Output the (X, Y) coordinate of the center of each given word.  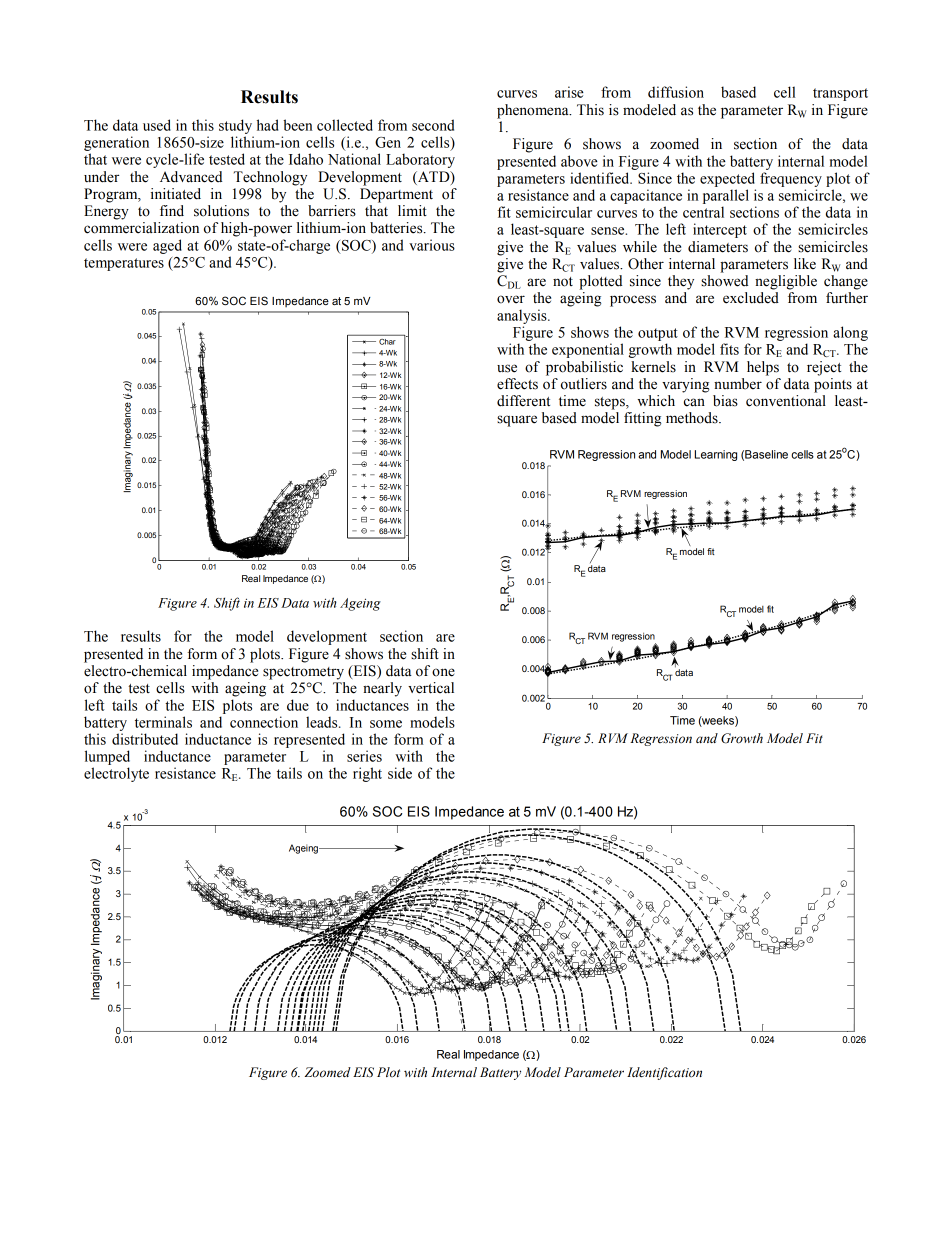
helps (763, 368)
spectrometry (303, 673)
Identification (664, 1073)
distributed (145, 739)
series (364, 756)
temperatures (124, 264)
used (157, 125)
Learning (716, 455)
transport (840, 94)
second (433, 125)
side (400, 773)
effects (517, 384)
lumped (107, 757)
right (367, 774)
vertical (431, 688)
